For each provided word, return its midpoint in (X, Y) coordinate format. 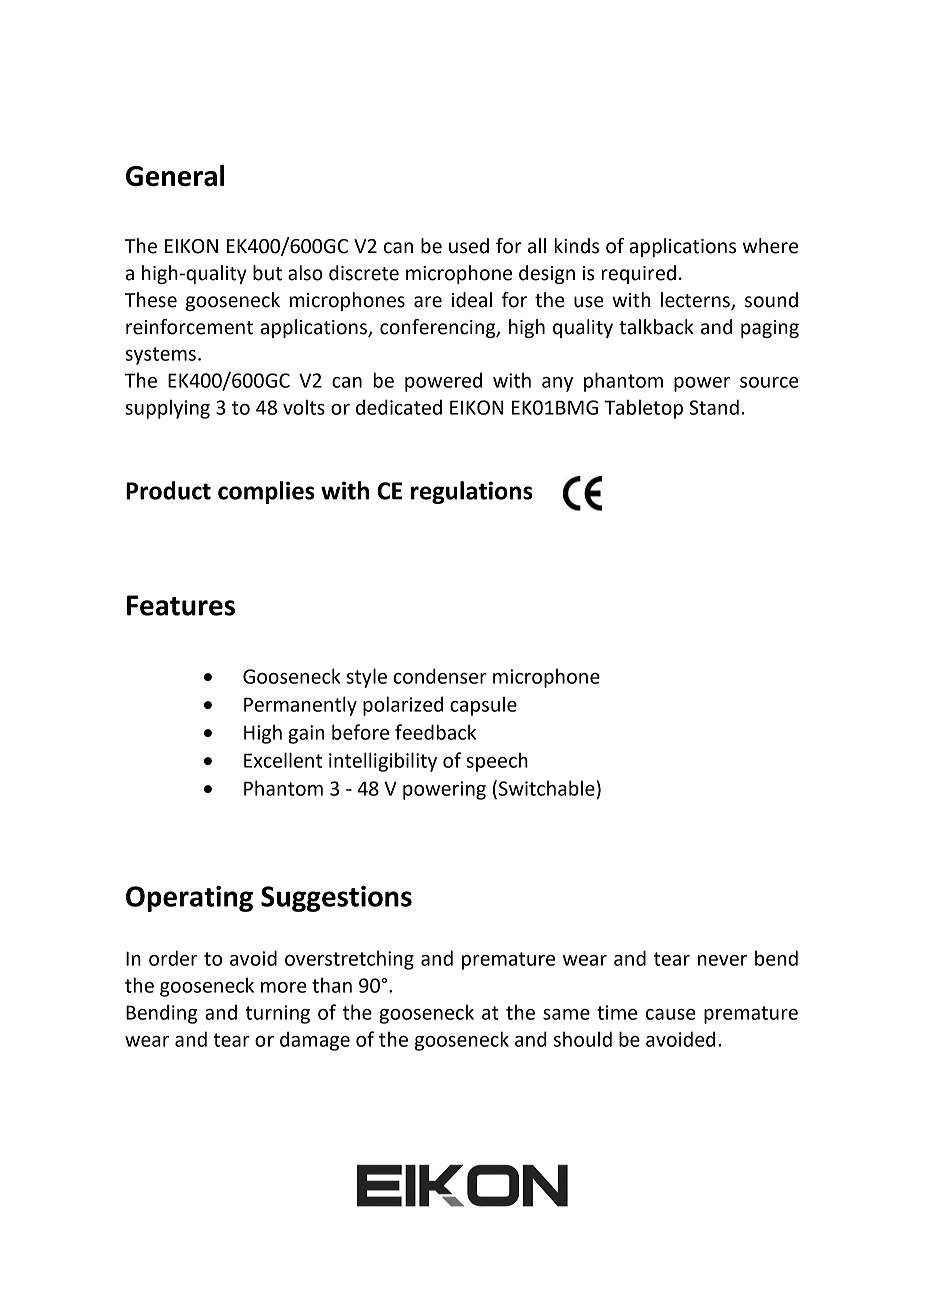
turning (277, 1014)
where (770, 246)
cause (671, 1014)
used (469, 246)
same (566, 1014)
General (175, 175)
